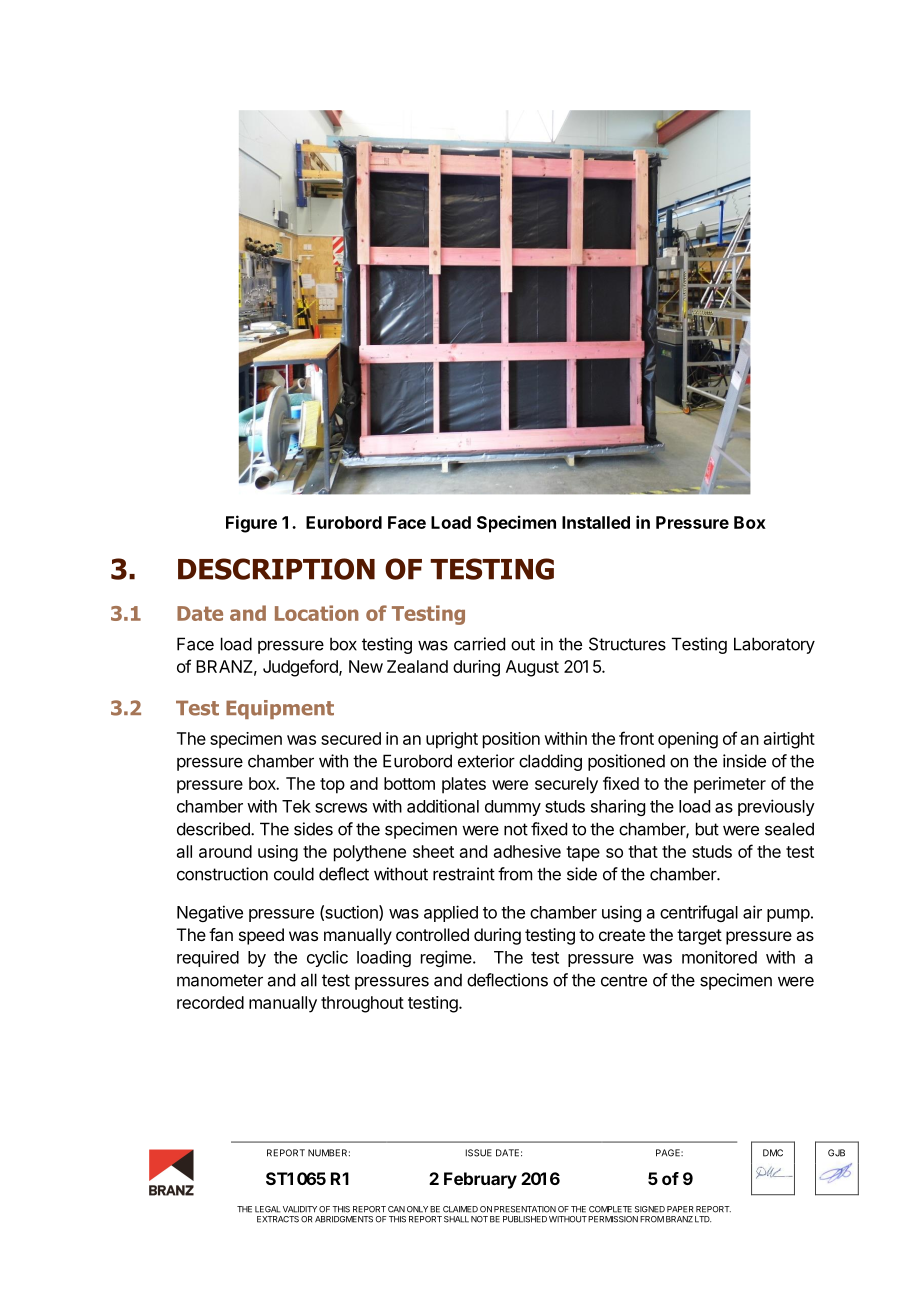 The height and width of the image is (1308, 924). I want to click on Figure, so click(251, 524).
